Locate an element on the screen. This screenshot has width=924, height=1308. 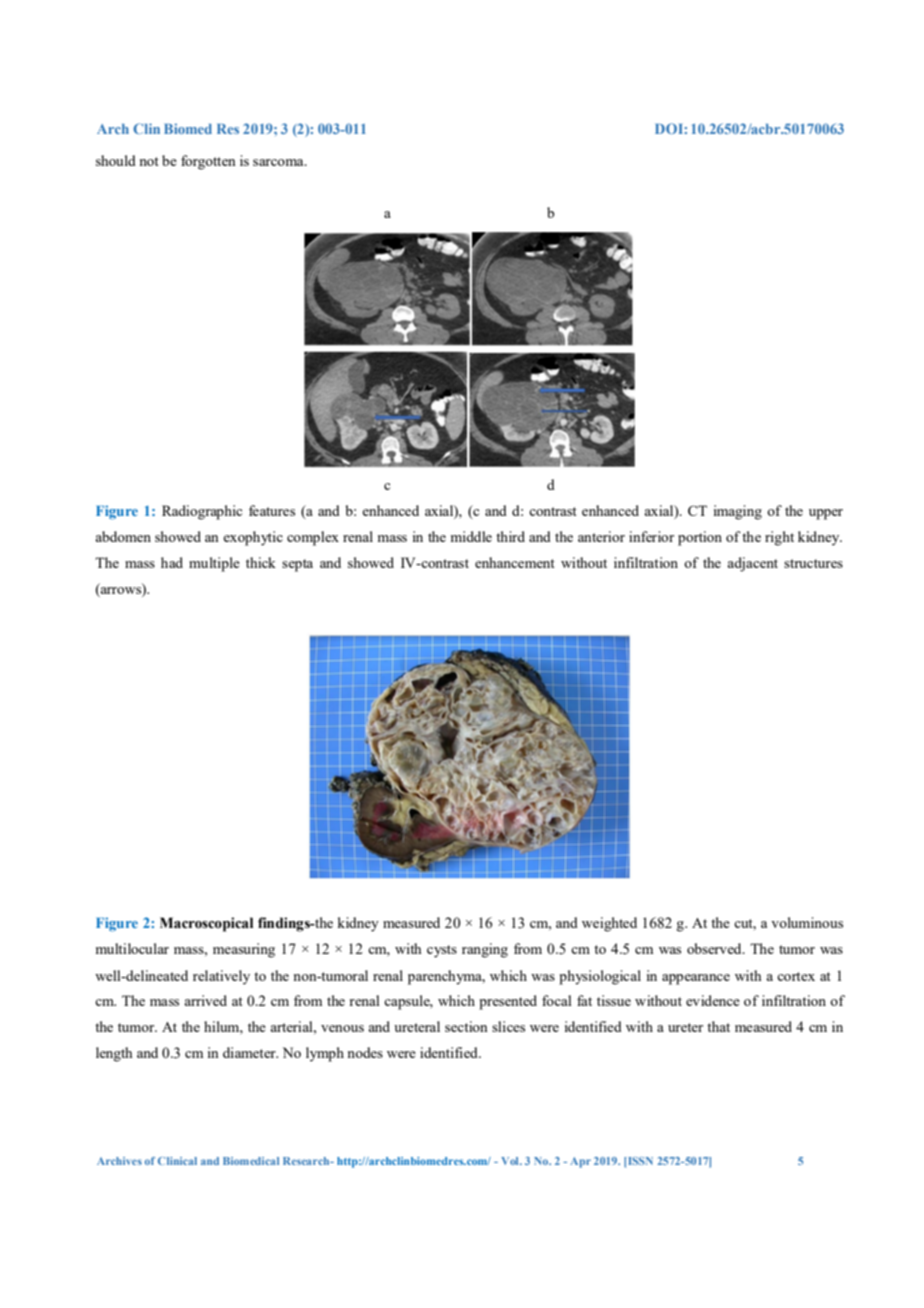
not is located at coordinates (149, 161).
